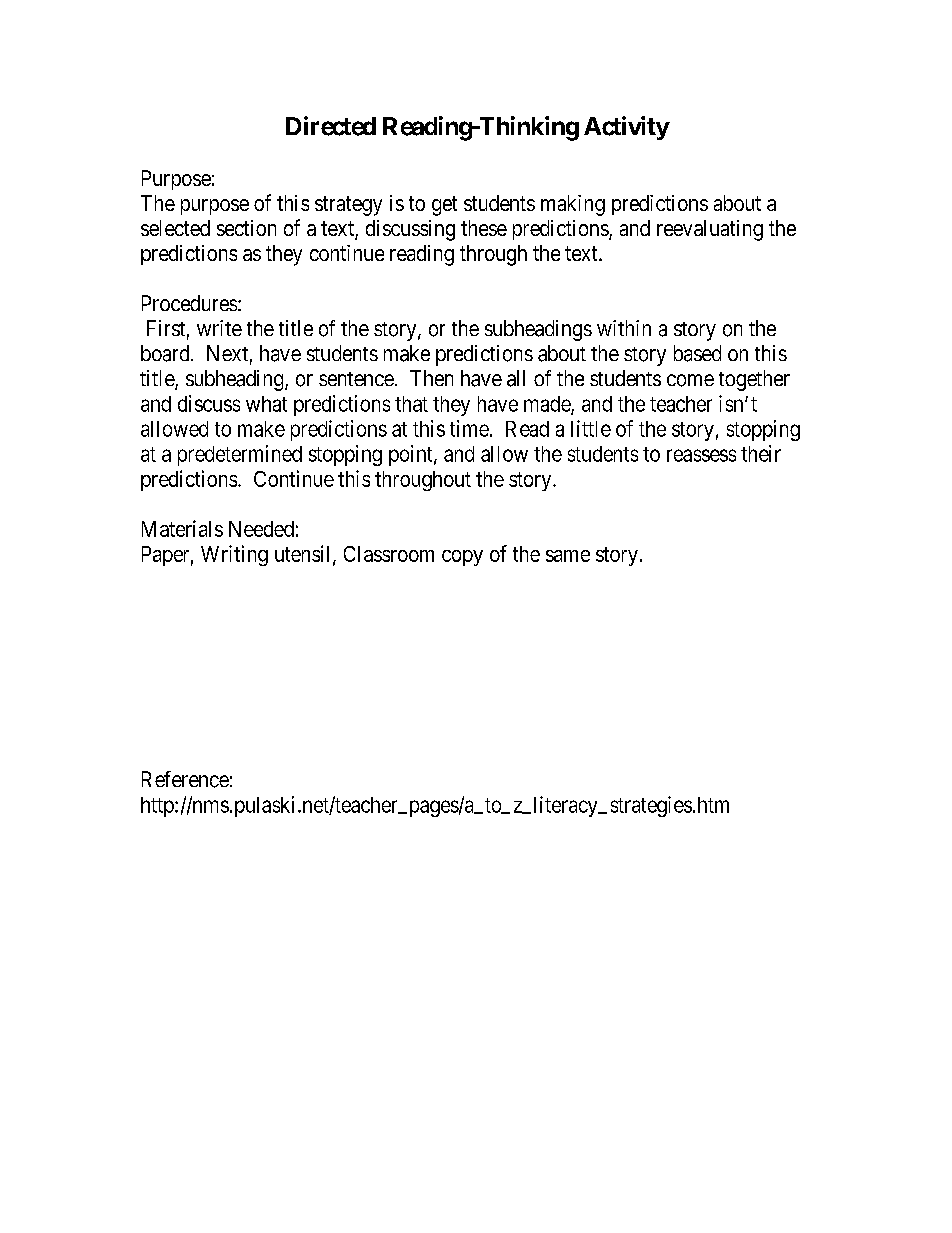 Image resolution: width=952 pixels, height=1233 pixels. I want to click on Directed, so click(331, 126).
